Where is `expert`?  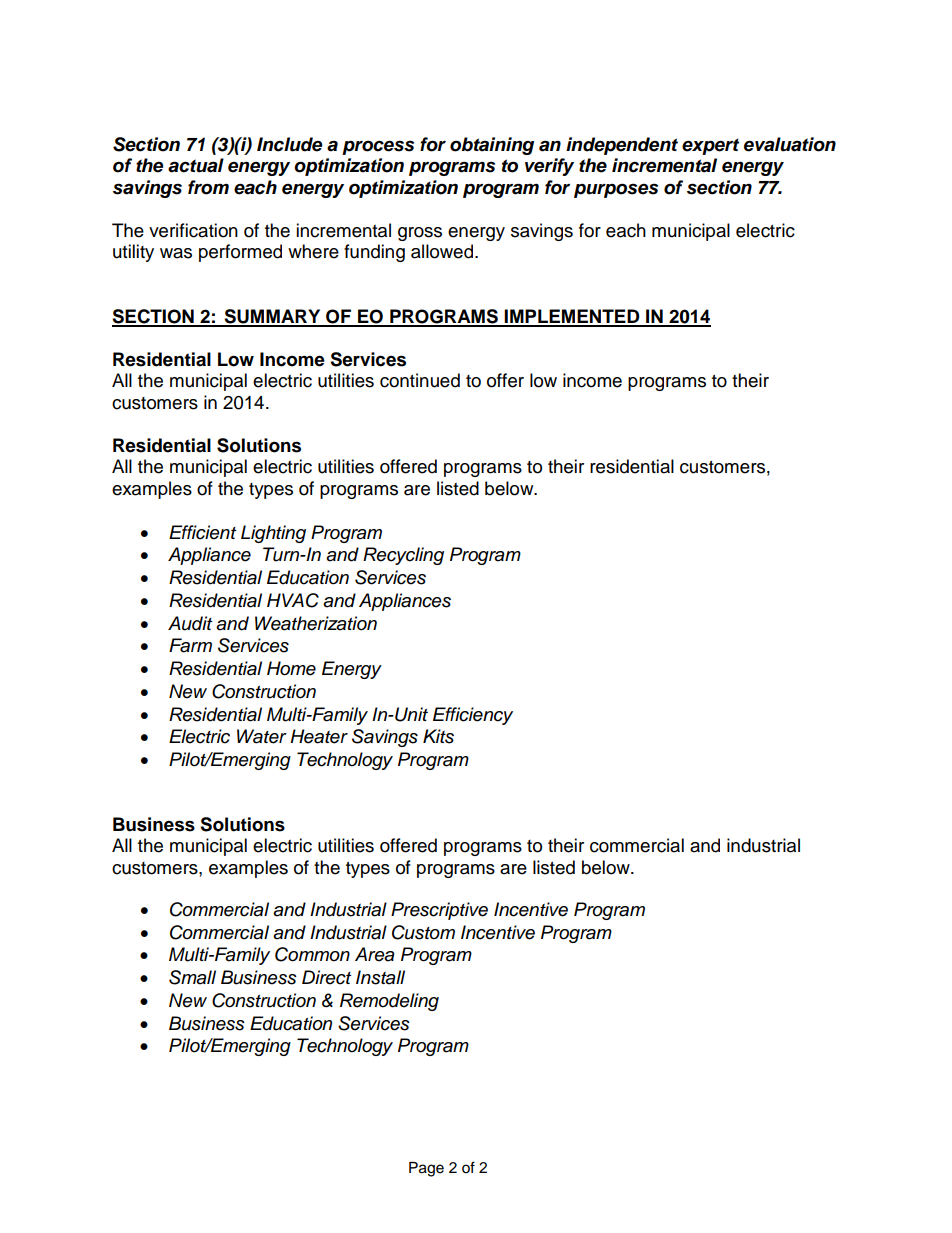
expert is located at coordinates (710, 146).
